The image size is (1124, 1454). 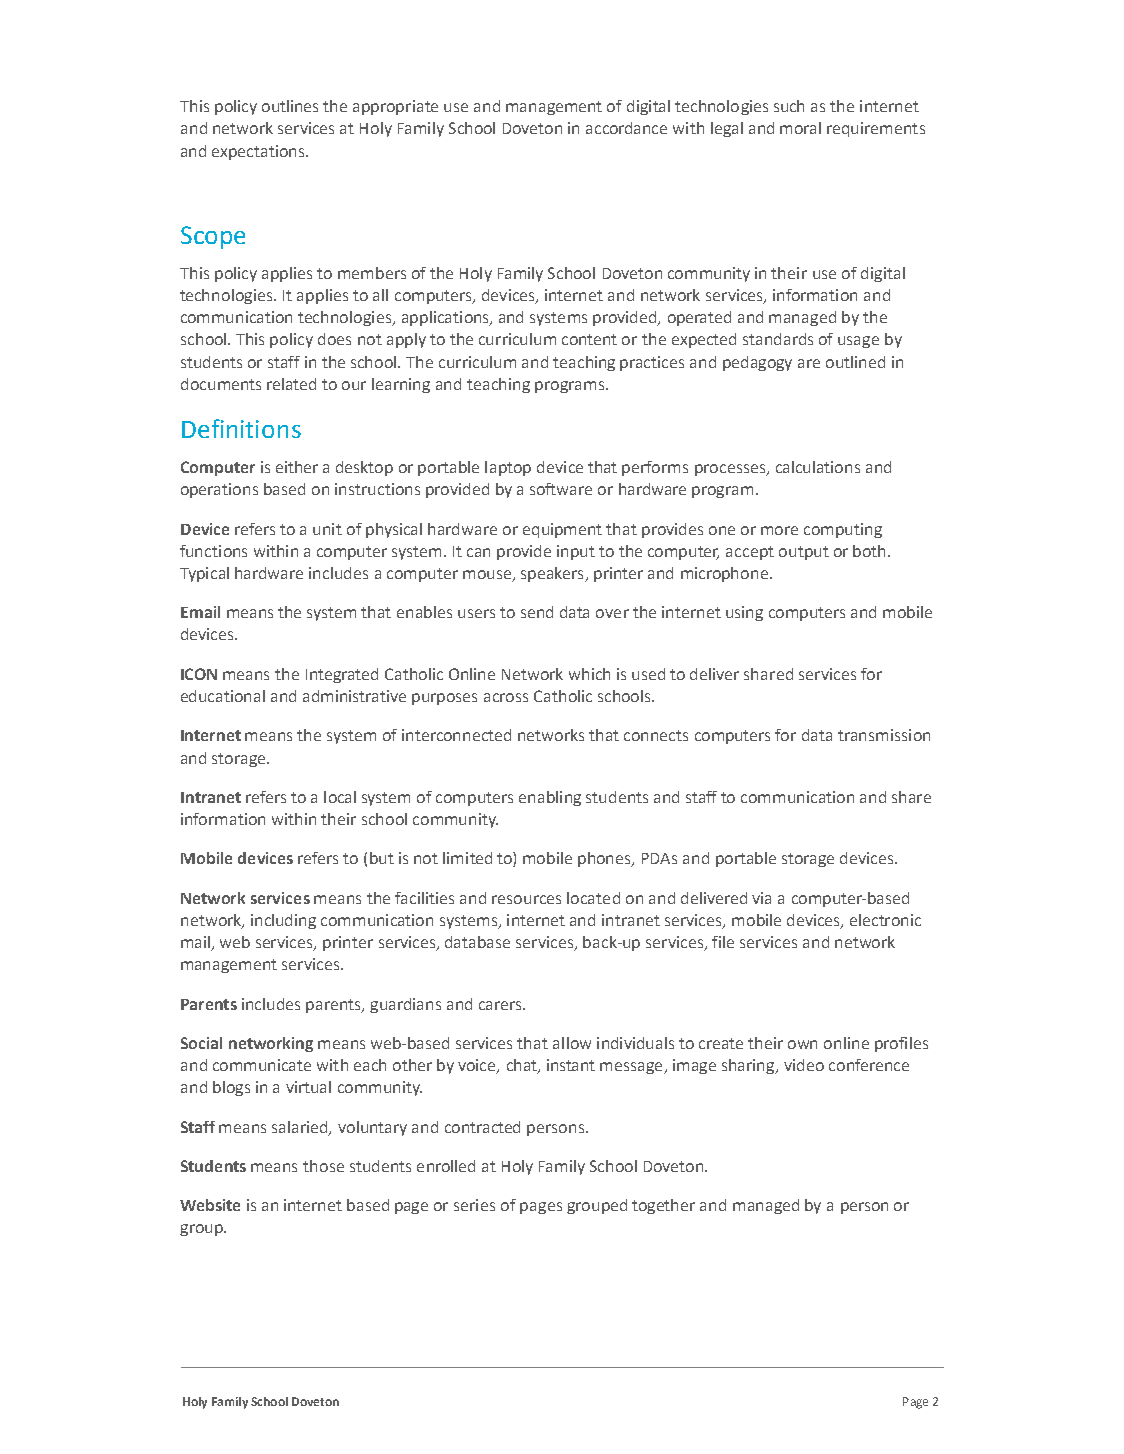 I want to click on transmission, so click(x=884, y=735).
